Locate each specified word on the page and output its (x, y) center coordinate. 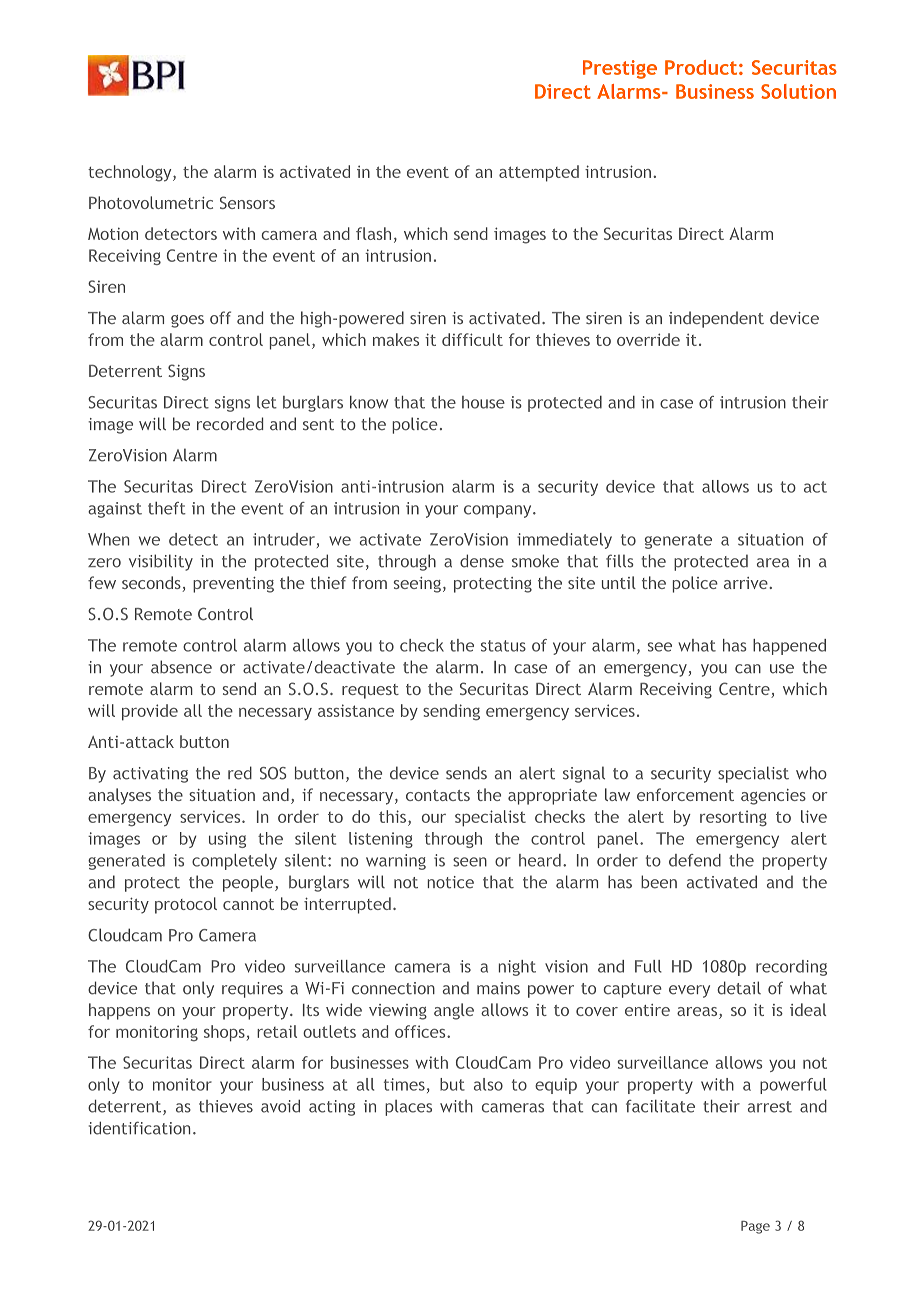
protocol (186, 905)
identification (139, 1128)
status (503, 646)
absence (181, 667)
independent (716, 319)
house (483, 402)
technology (131, 173)
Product (701, 67)
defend (695, 860)
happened (789, 647)
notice (451, 882)
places (408, 1108)
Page (755, 1227)
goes (187, 321)
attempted (539, 173)
